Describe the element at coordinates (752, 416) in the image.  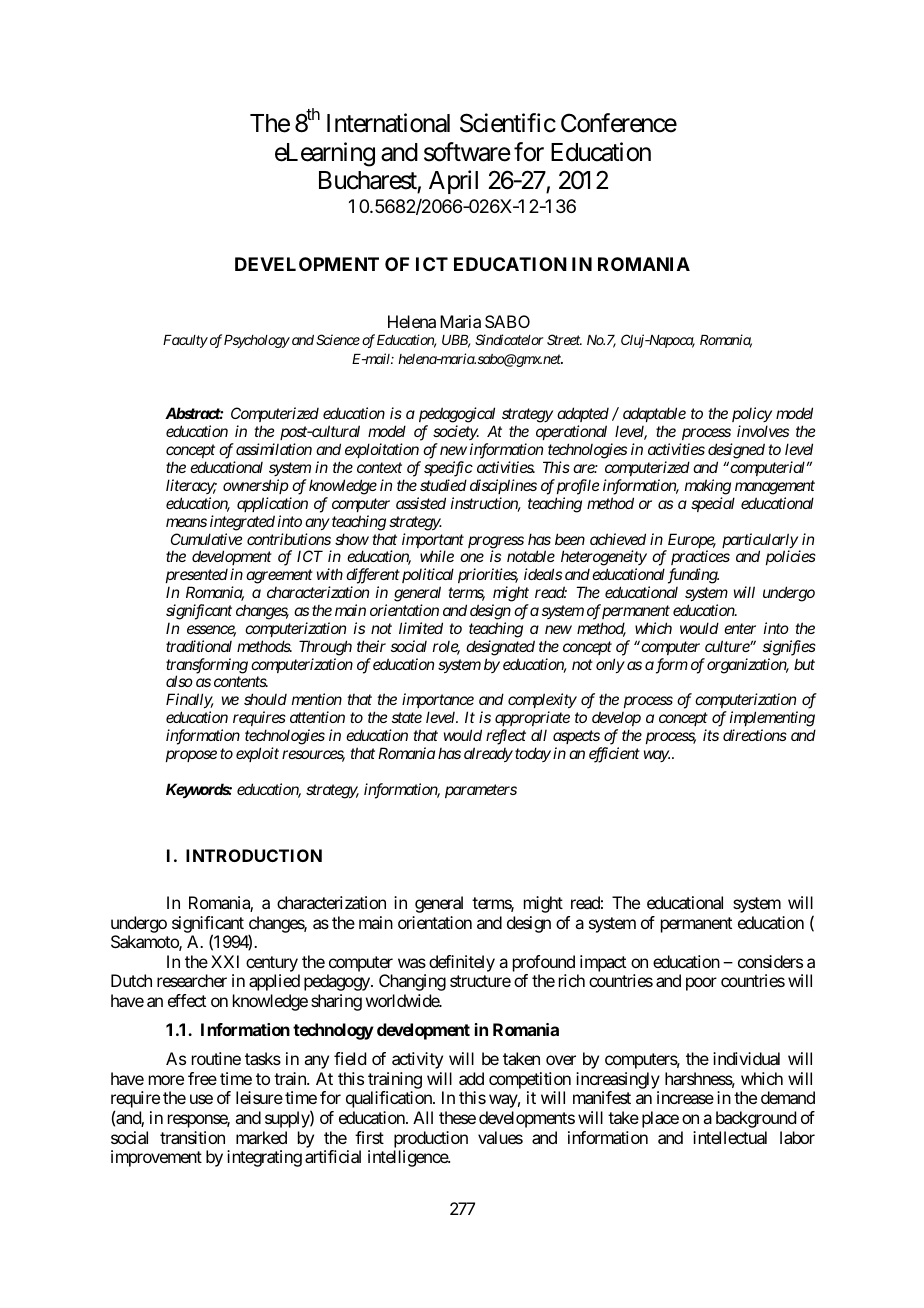
I see `policy` at that location.
